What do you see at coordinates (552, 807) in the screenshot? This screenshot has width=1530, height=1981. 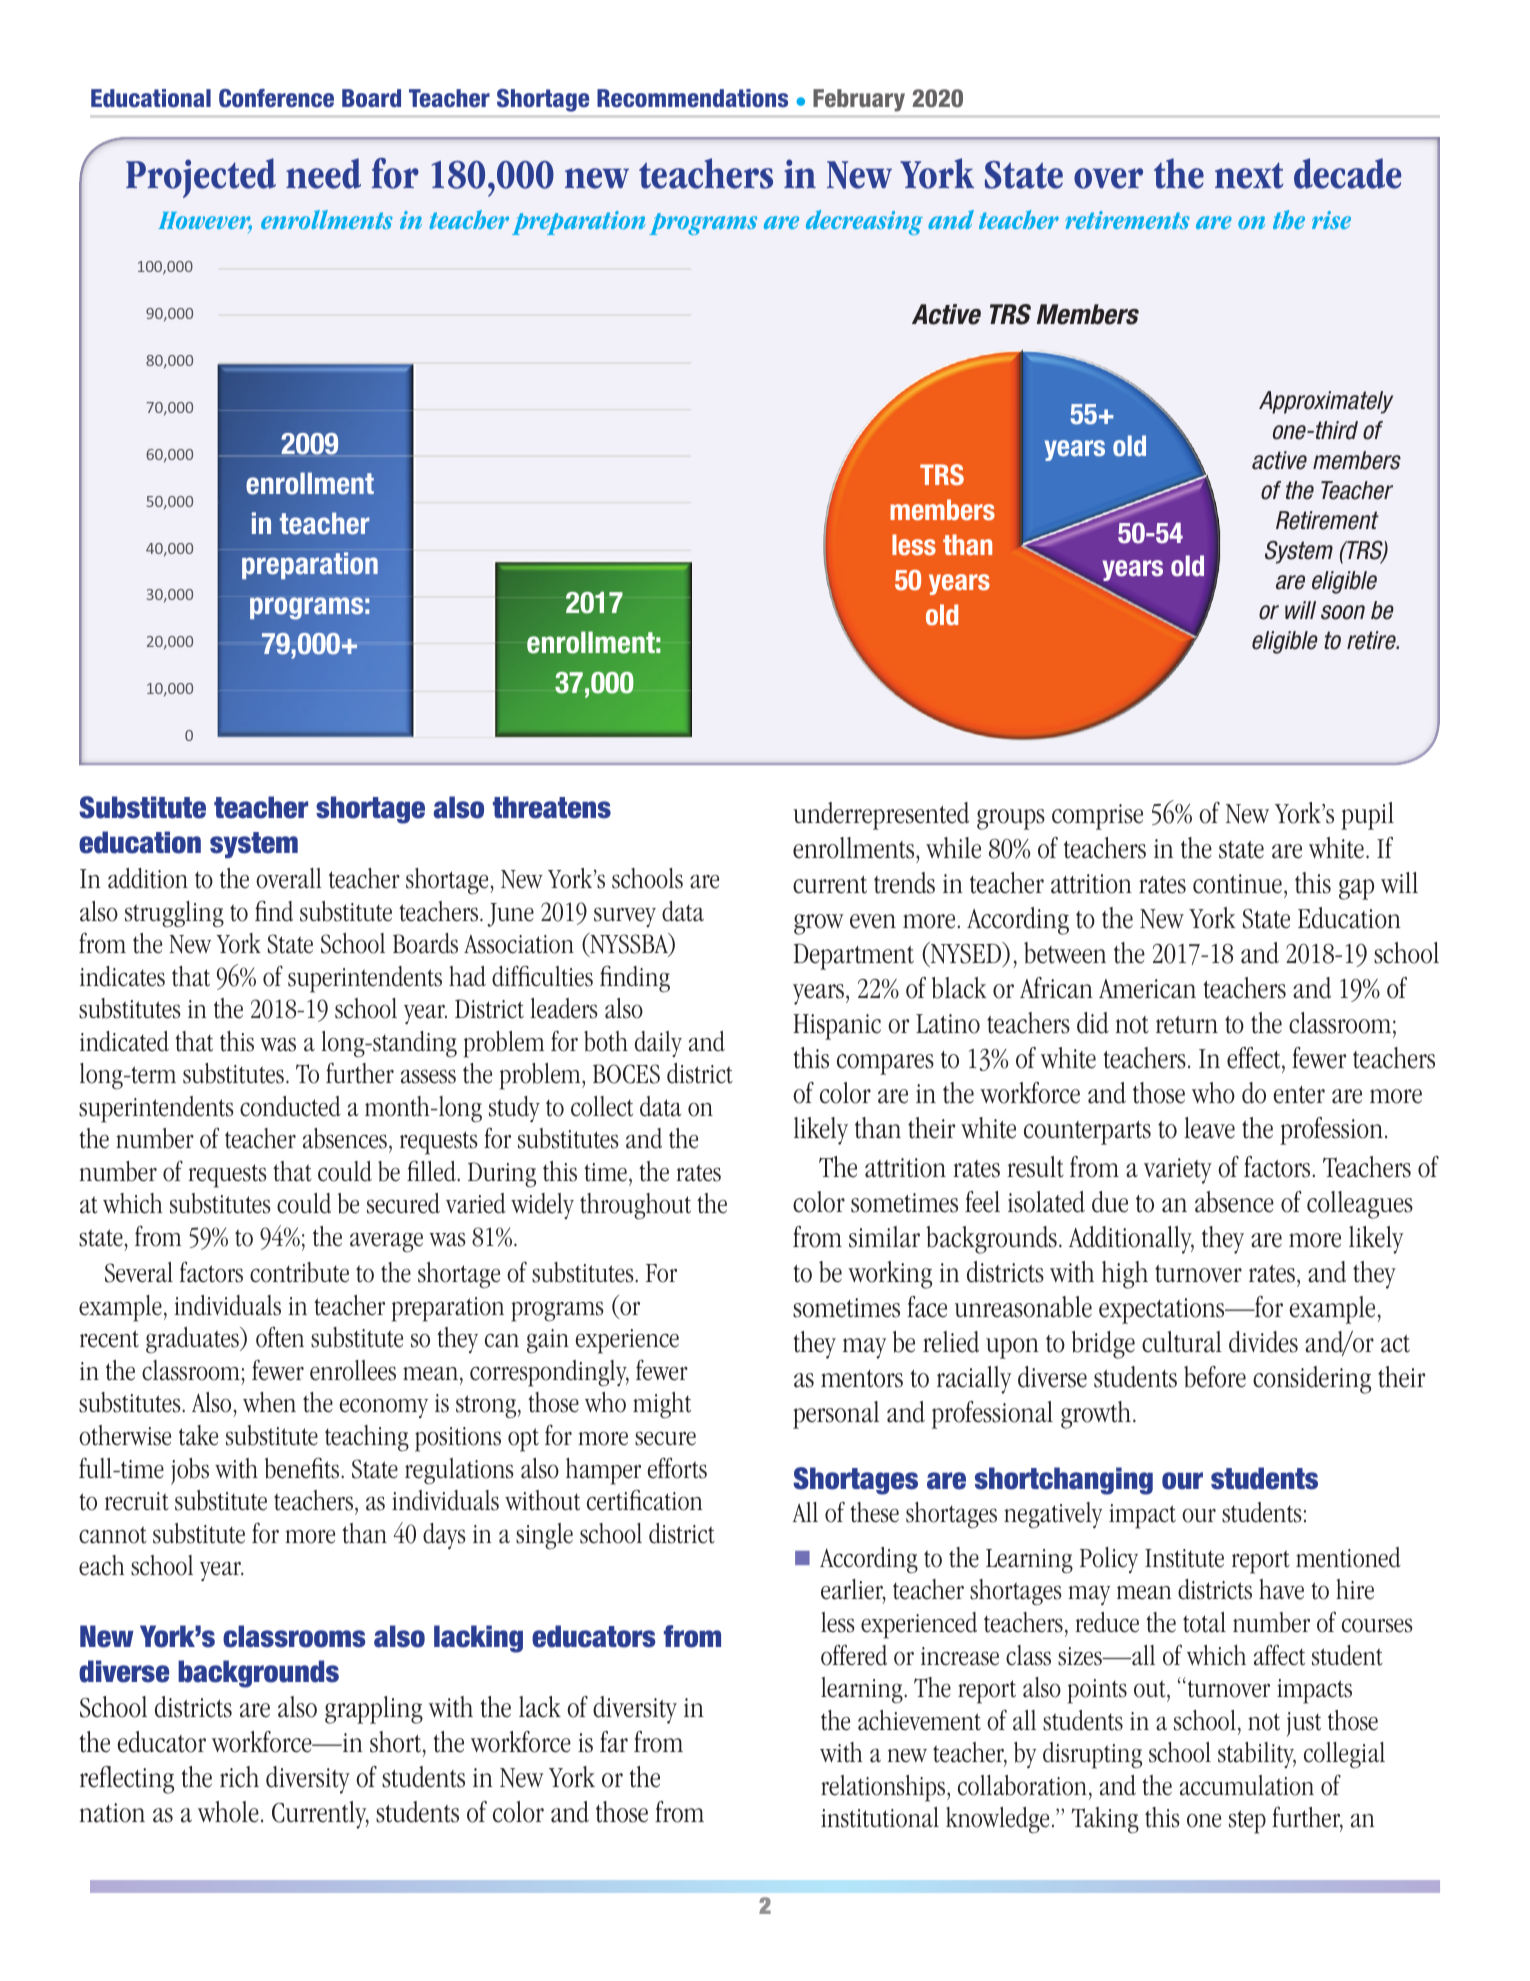 I see `threatens` at bounding box center [552, 807].
